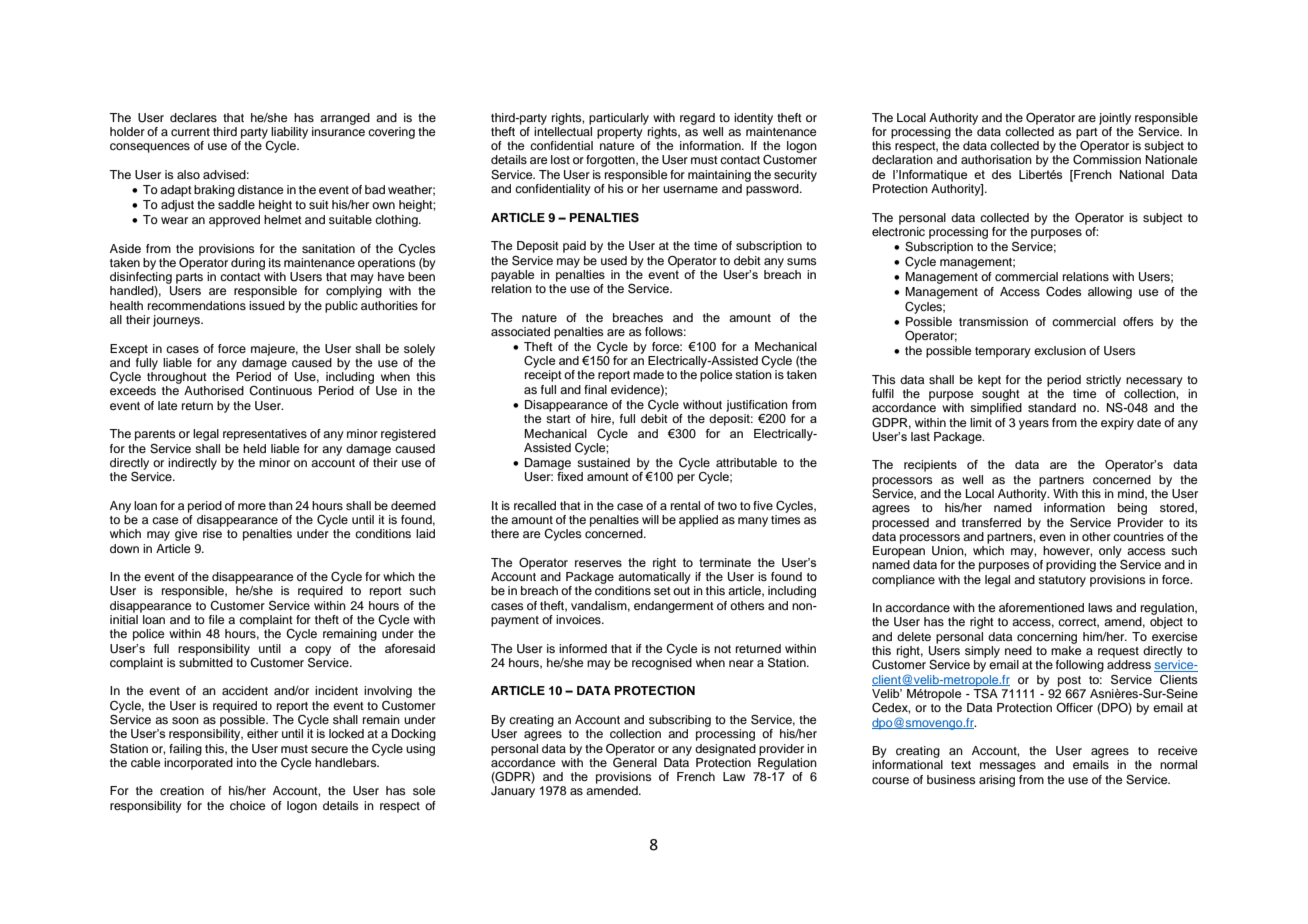 This image has width=1308, height=924. Describe the element at coordinates (603, 462) in the image. I see `sustained` at that location.
